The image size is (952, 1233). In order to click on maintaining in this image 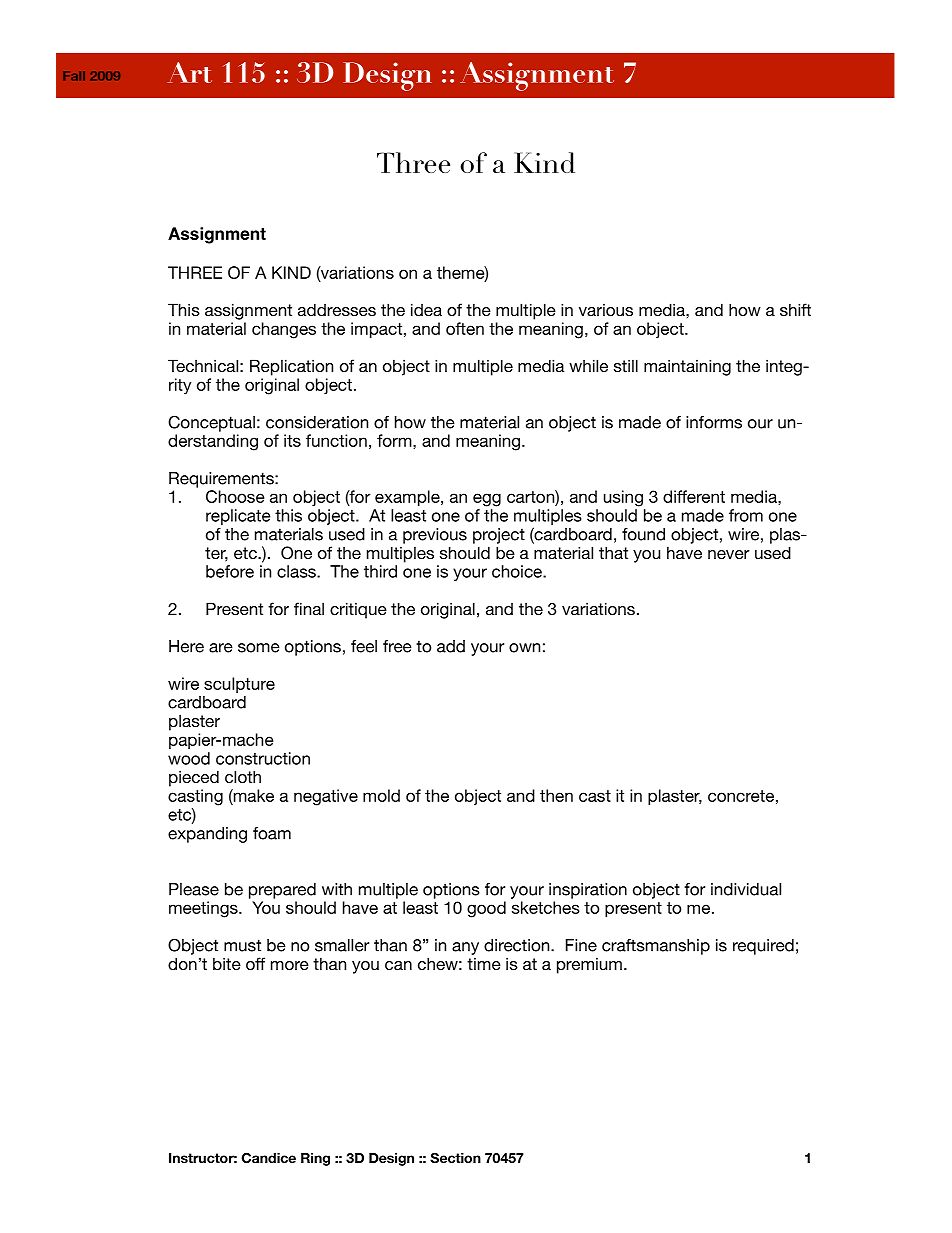, I will do `click(687, 367)`.
